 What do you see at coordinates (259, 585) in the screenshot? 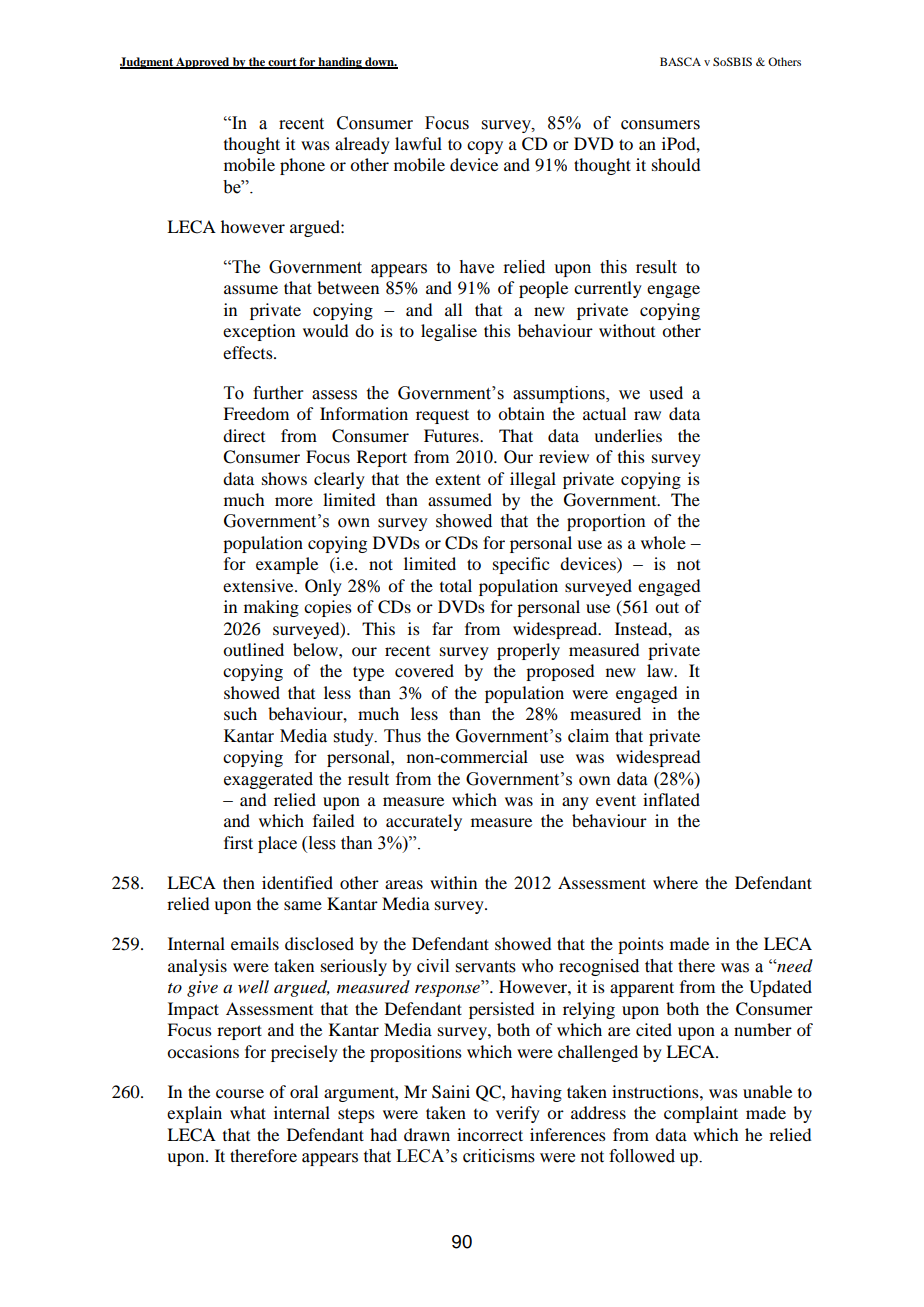
I see `extensive` at bounding box center [259, 585].
